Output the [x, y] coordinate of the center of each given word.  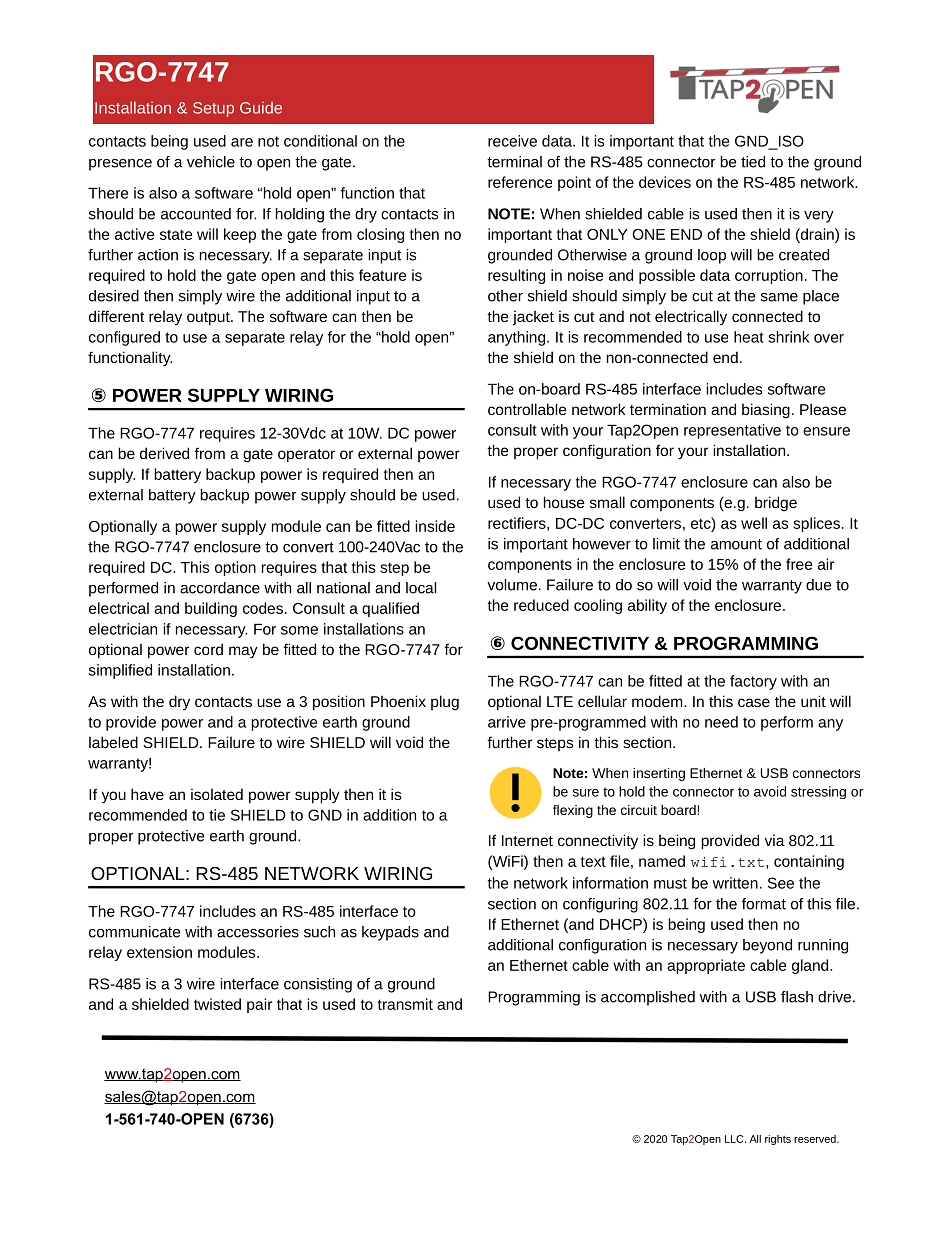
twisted [217, 1004]
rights [778, 1140]
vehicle [211, 162]
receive [512, 141]
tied [753, 162]
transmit [405, 1004]
